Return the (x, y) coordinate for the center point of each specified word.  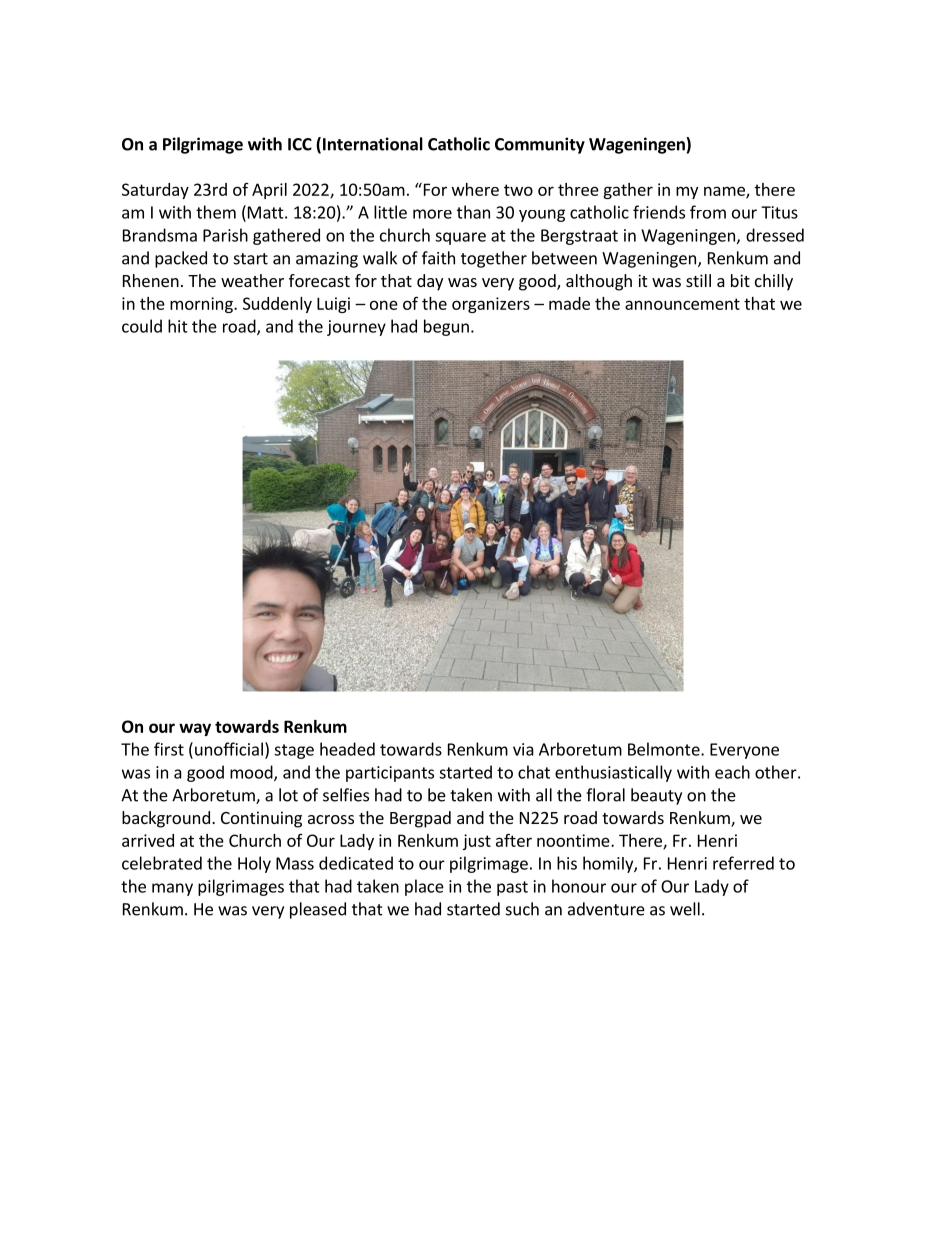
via (523, 749)
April (269, 191)
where (475, 189)
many (172, 889)
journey (356, 328)
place (424, 887)
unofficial (229, 749)
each (732, 772)
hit (178, 326)
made (569, 303)
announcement (682, 304)
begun (446, 327)
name (725, 192)
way (195, 729)
